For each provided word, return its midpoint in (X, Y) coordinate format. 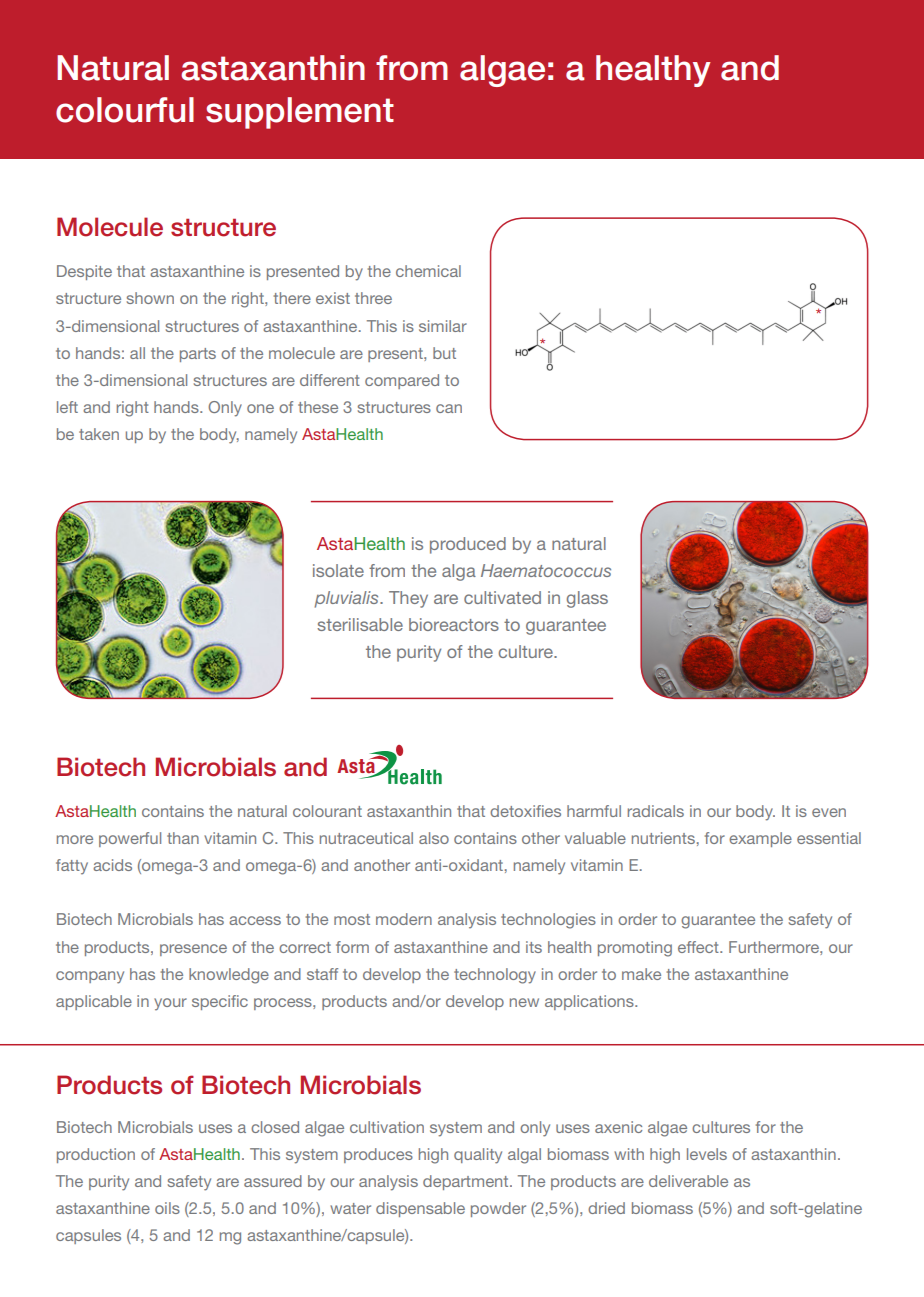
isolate (338, 570)
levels (707, 1154)
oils (167, 1208)
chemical (428, 271)
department (467, 1182)
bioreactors (454, 624)
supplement (300, 113)
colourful (125, 110)
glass (587, 599)
